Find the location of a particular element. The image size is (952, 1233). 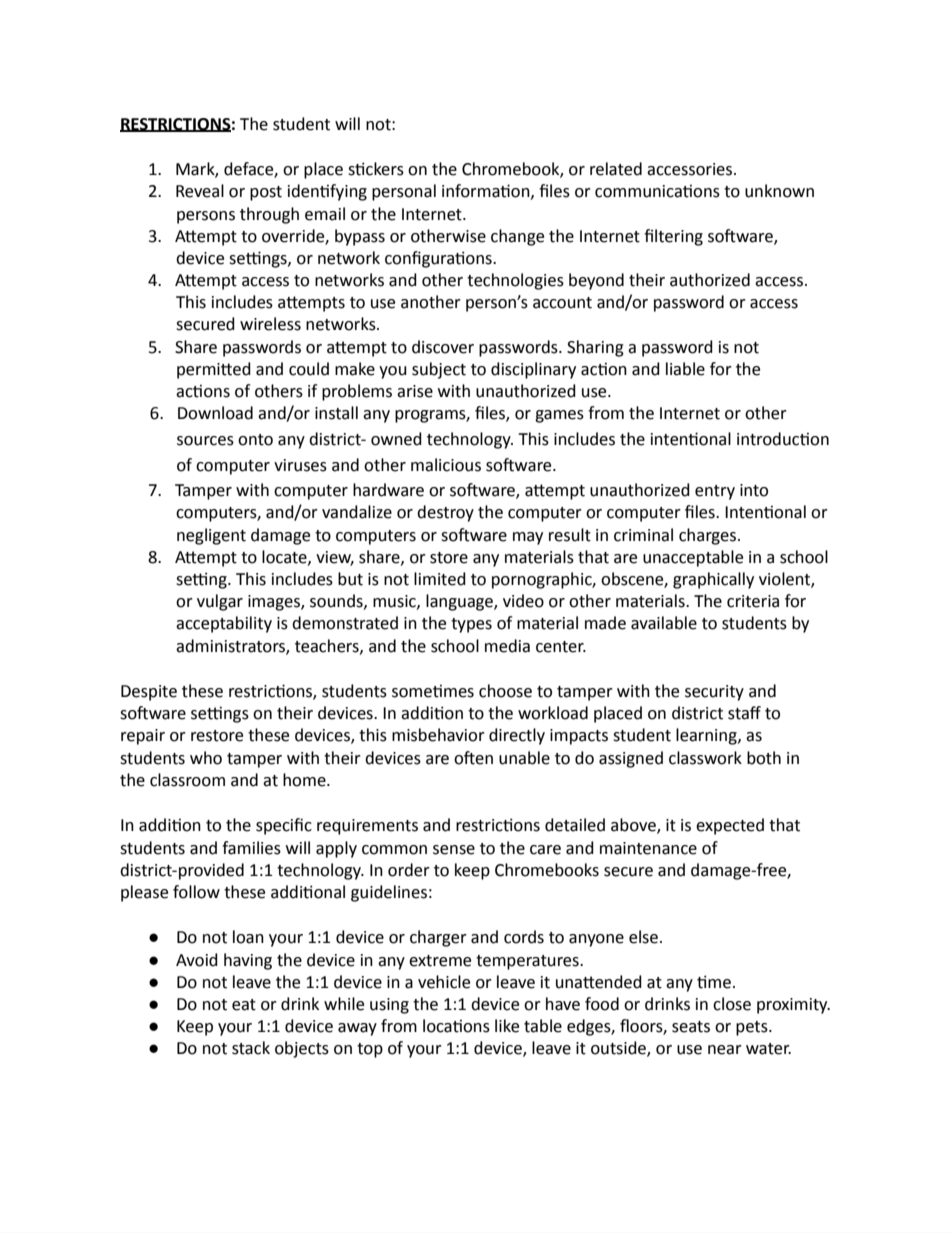

who is located at coordinates (206, 758).
